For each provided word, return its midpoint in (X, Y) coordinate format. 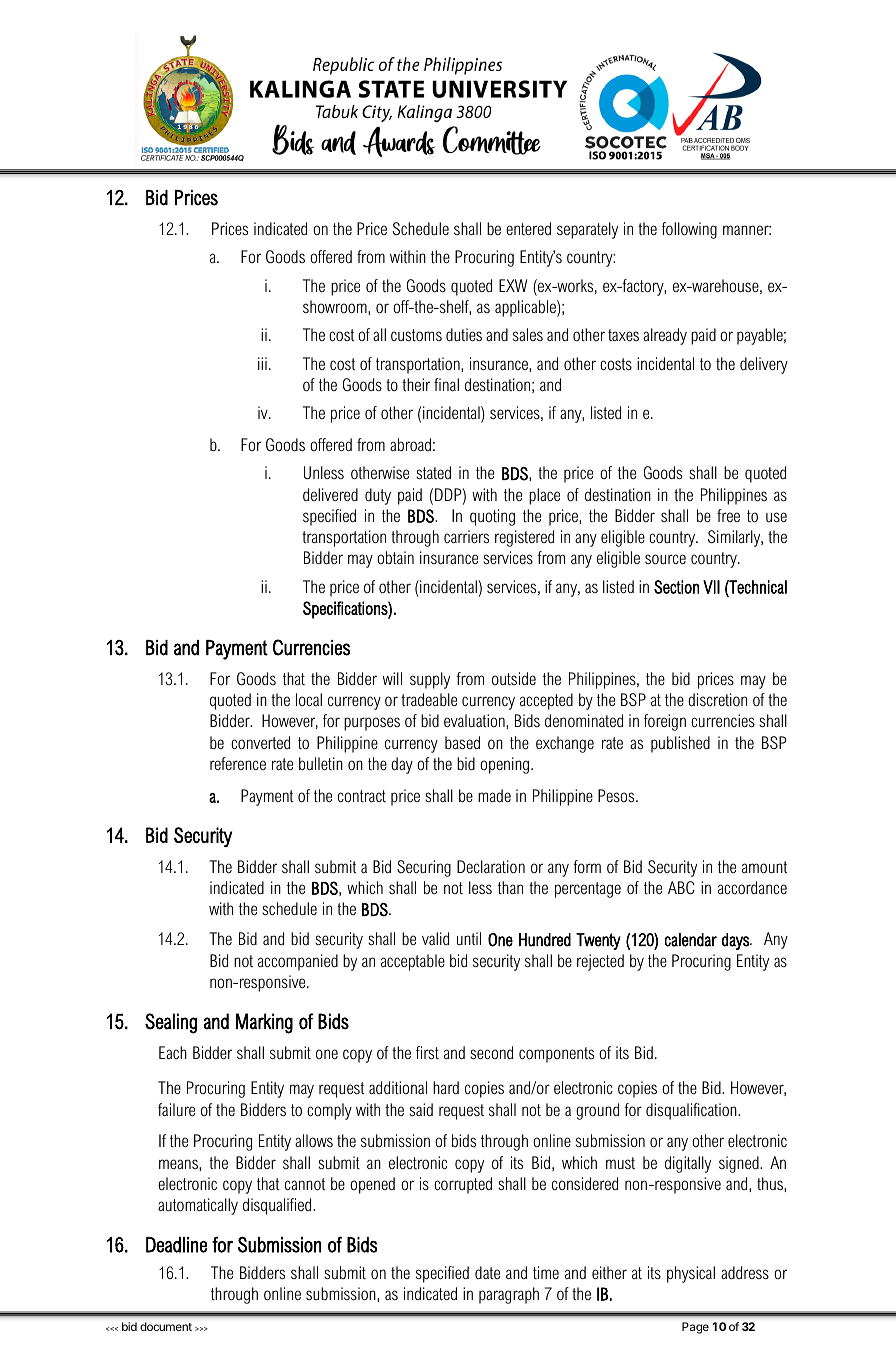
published (680, 744)
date (487, 1272)
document (166, 1326)
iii (262, 363)
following (689, 230)
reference (238, 763)
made (494, 796)
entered (528, 228)
